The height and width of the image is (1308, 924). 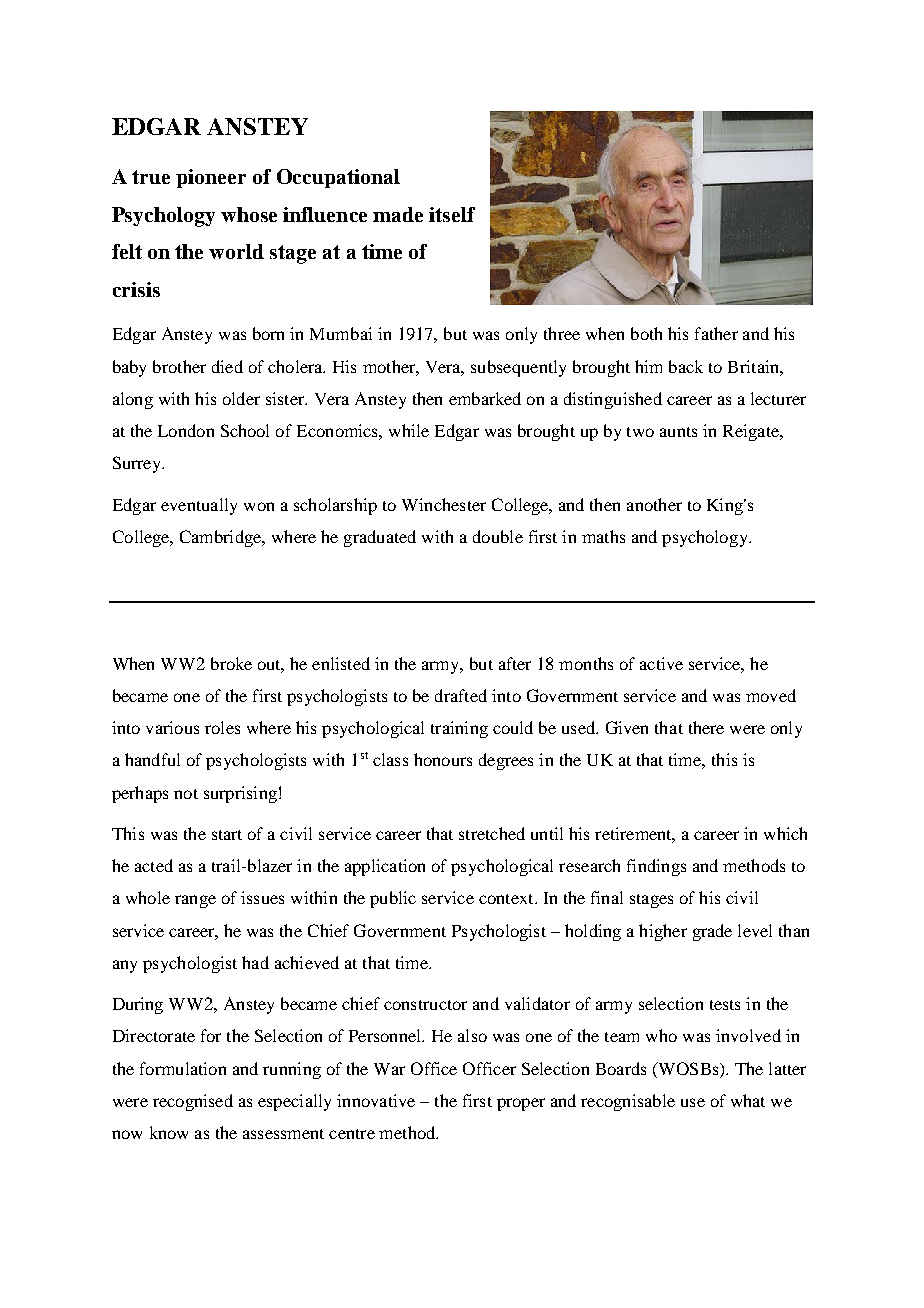 What do you see at coordinates (521, 1104) in the image?
I see `proper` at bounding box center [521, 1104].
